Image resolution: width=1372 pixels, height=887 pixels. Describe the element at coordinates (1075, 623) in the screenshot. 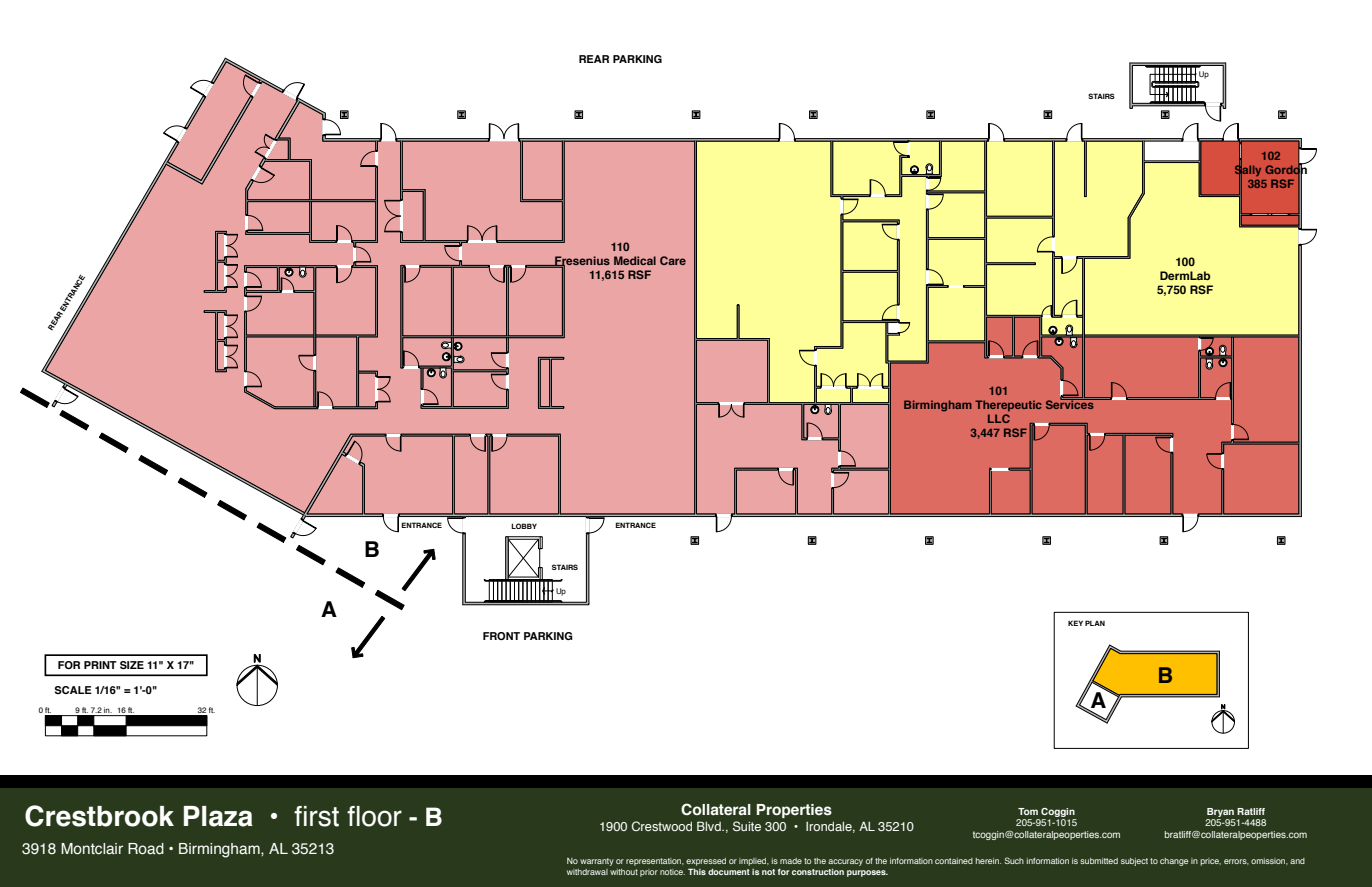

I see `KEY` at that location.
